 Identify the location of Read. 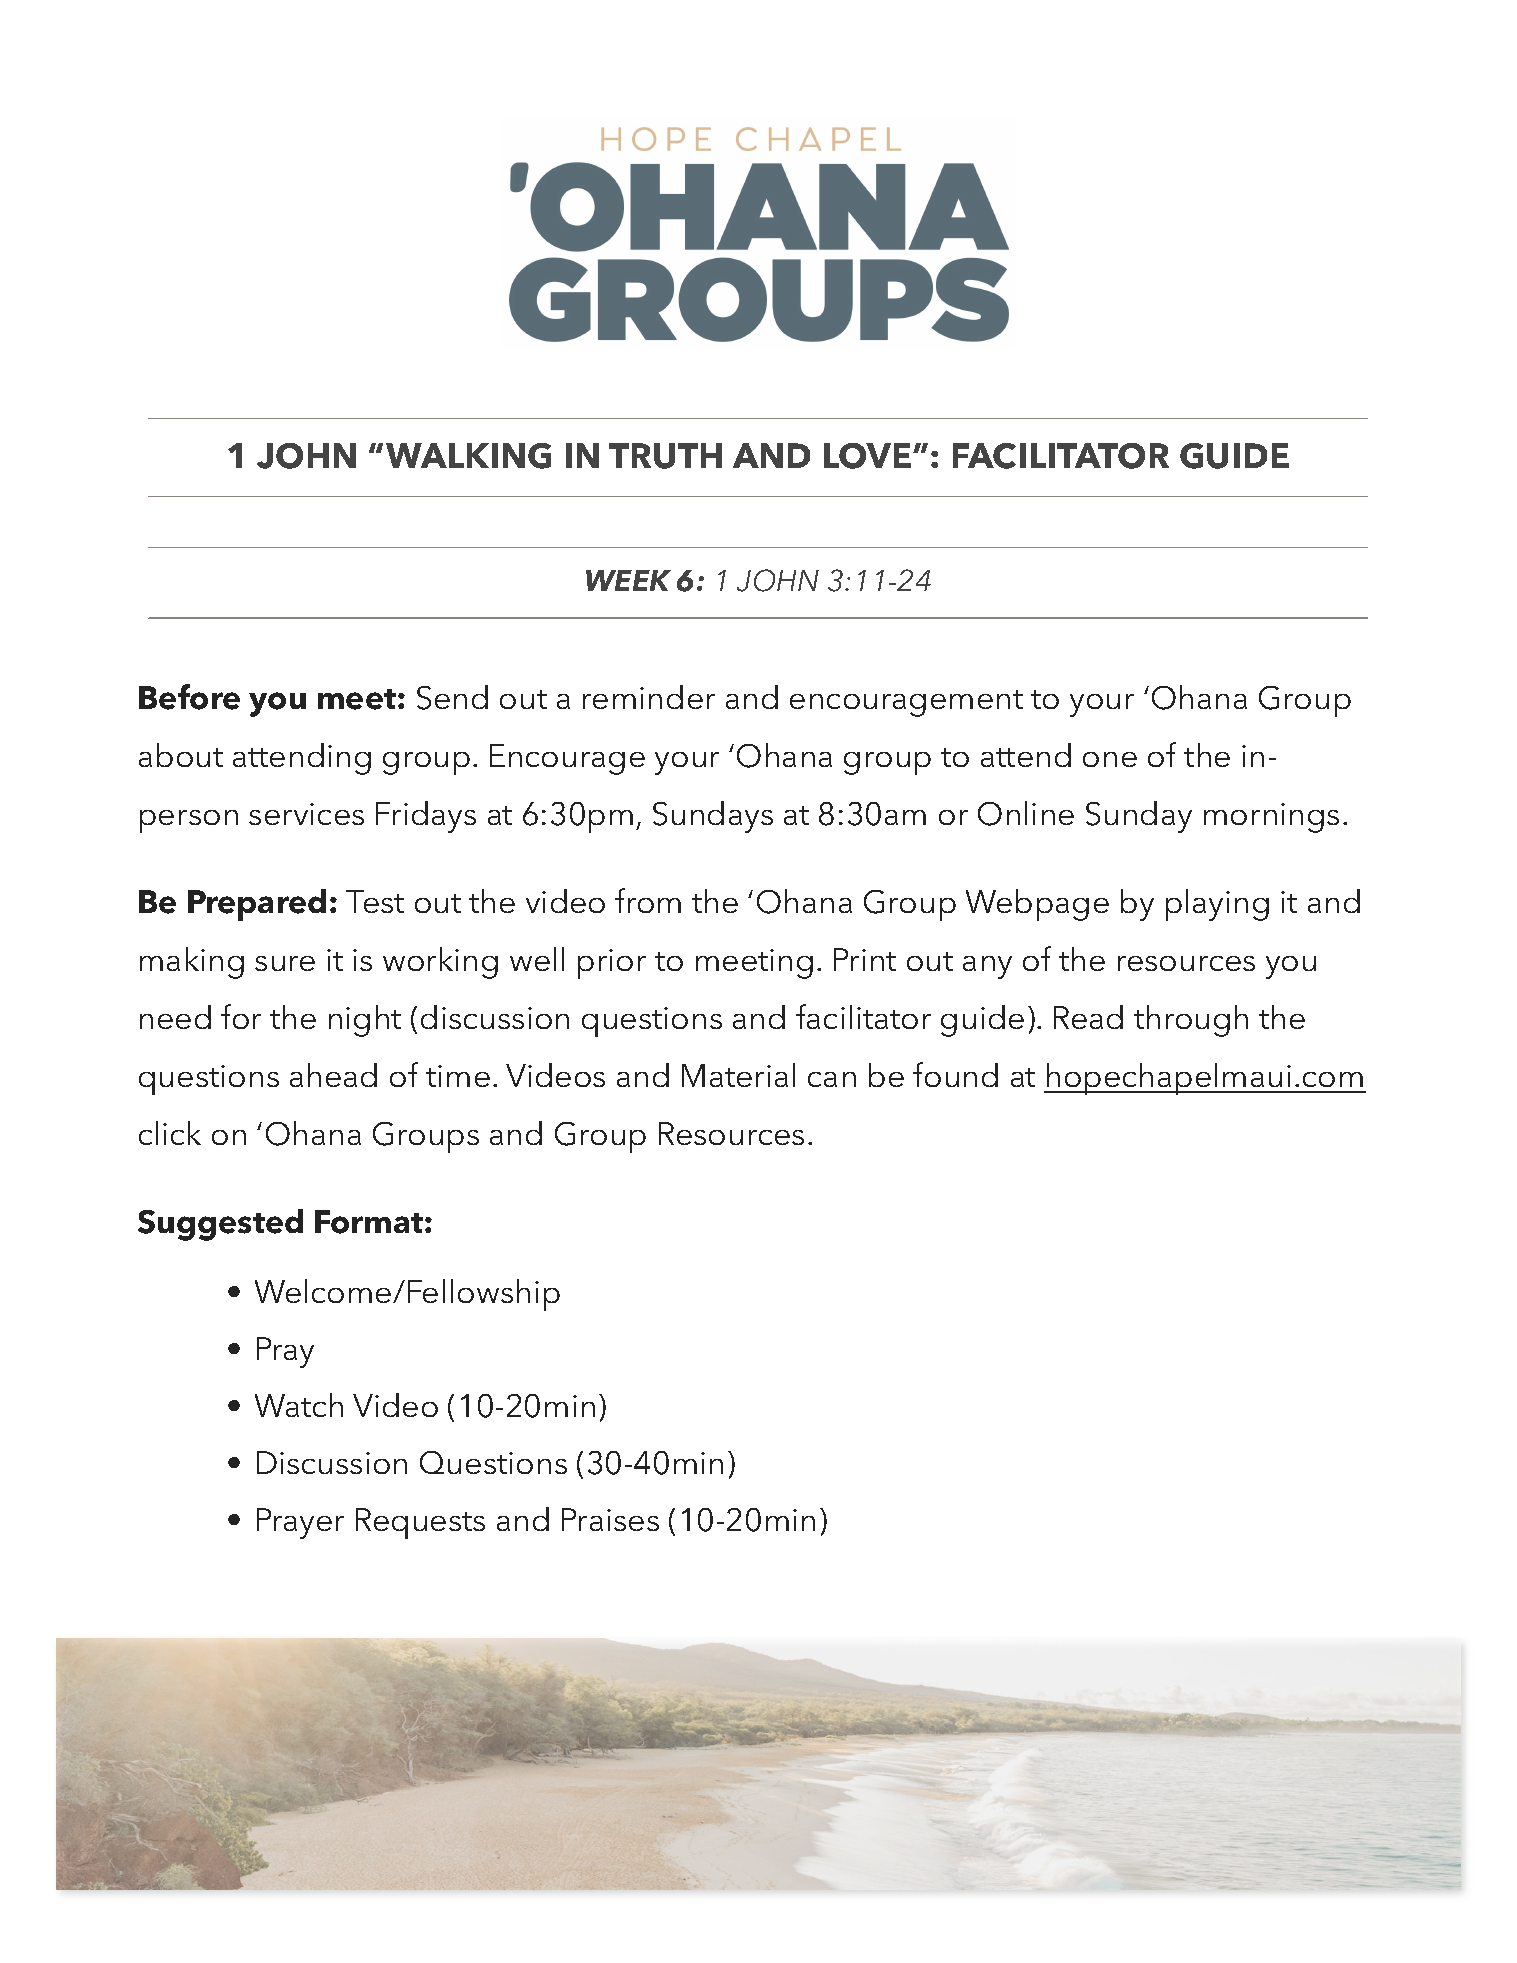
(1088, 1017).
